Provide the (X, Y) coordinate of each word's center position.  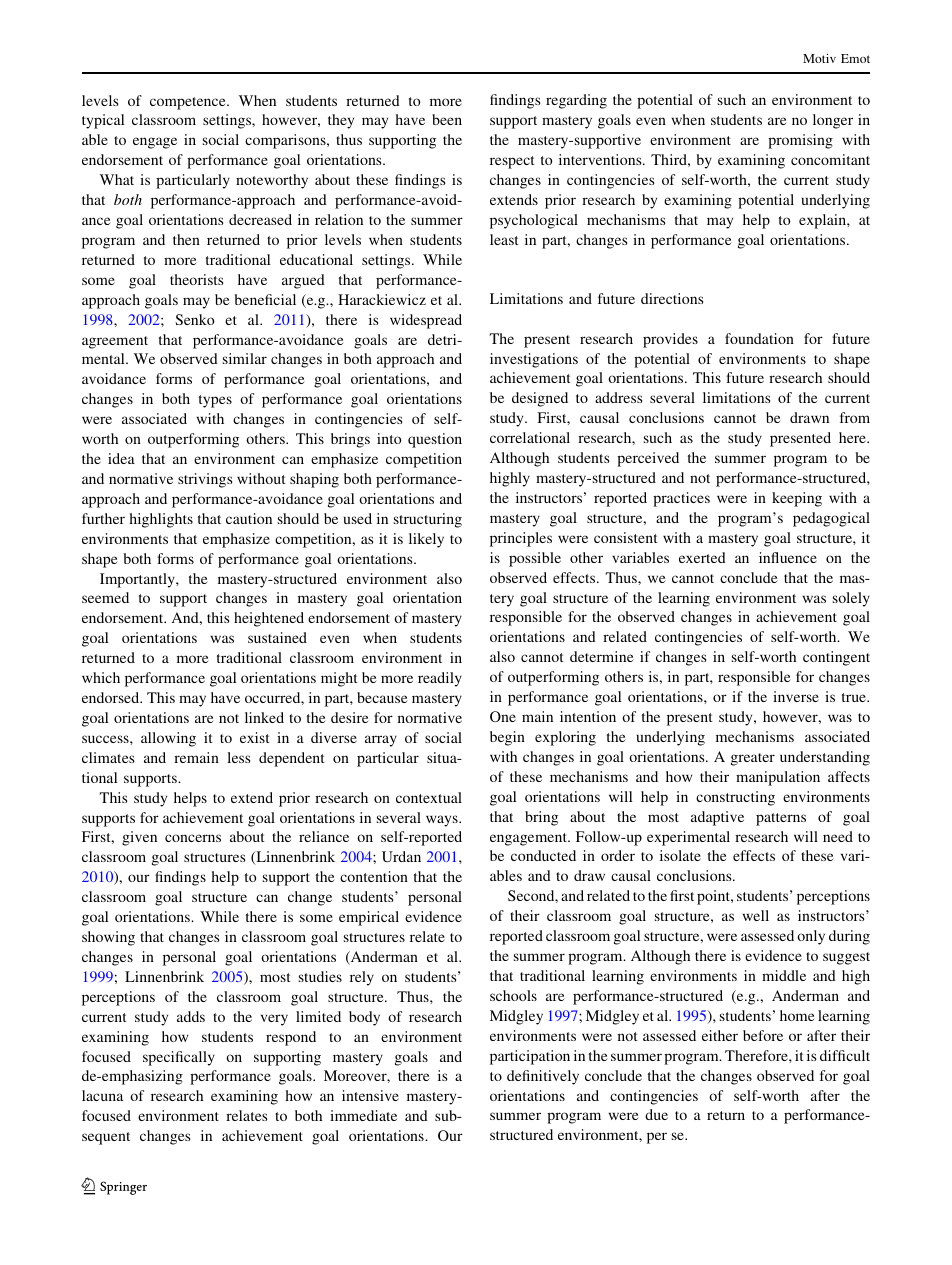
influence (788, 557)
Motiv (819, 58)
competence (189, 103)
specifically (179, 1058)
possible (535, 559)
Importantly (138, 580)
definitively (543, 1077)
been (447, 119)
